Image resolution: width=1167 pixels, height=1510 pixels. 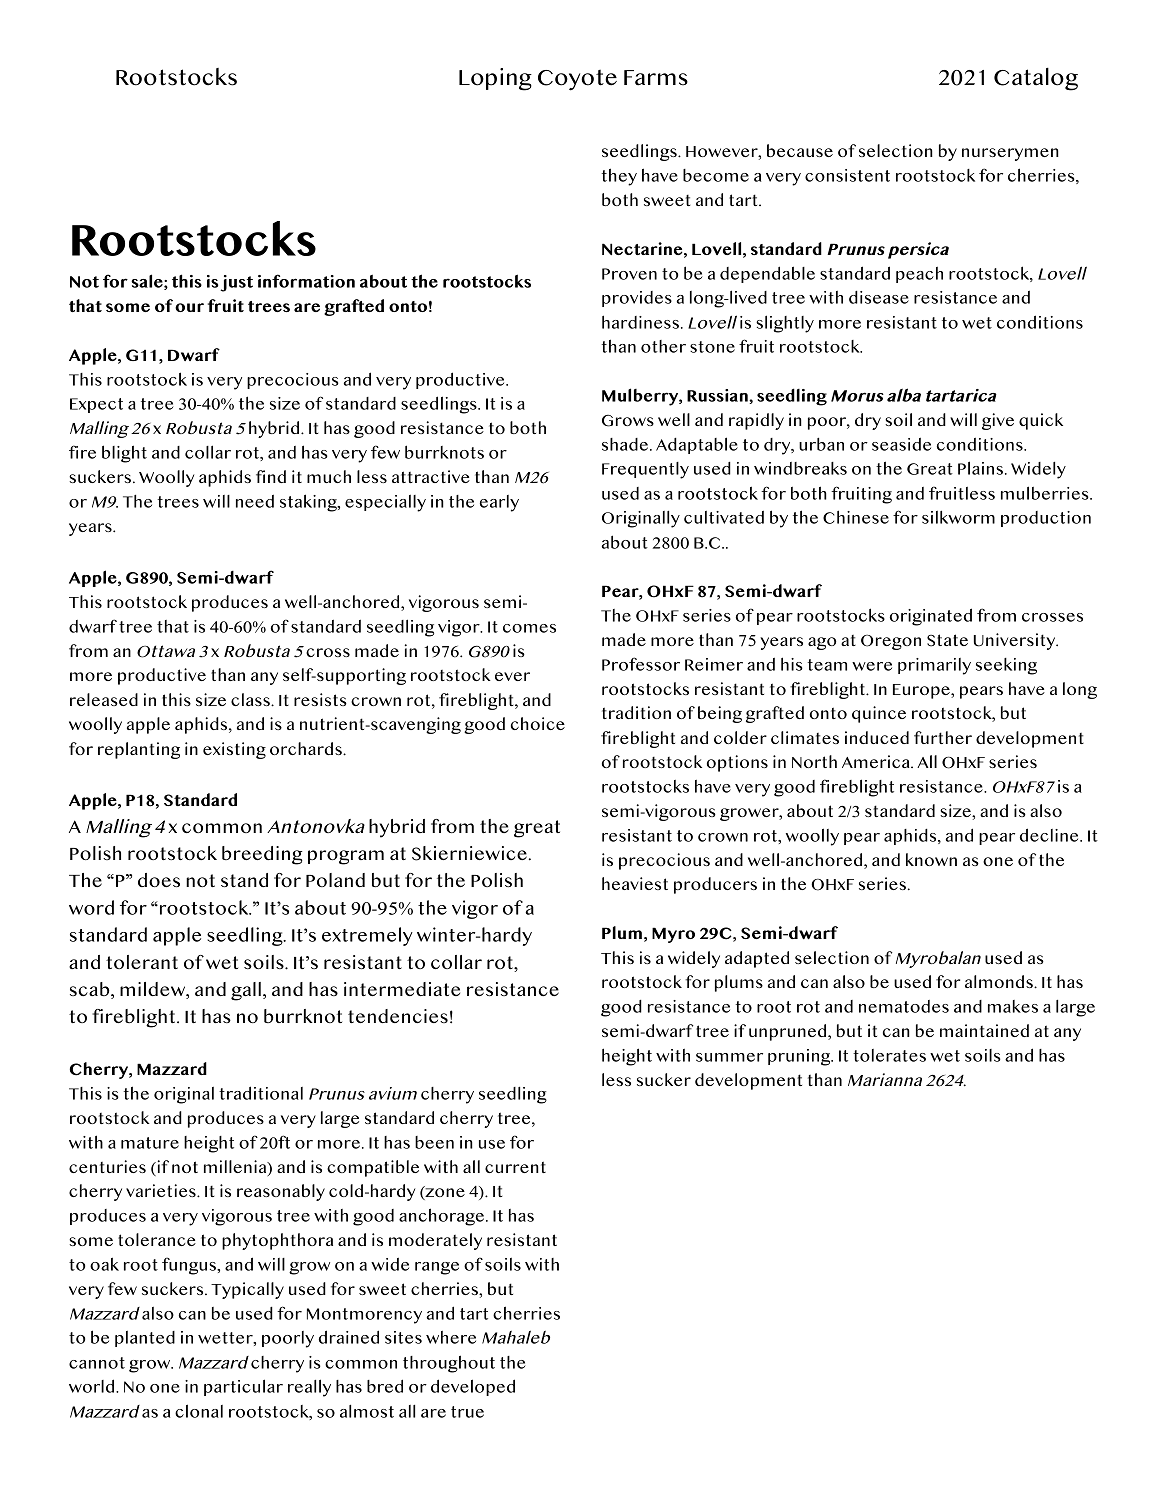 What do you see at coordinates (234, 750) in the screenshot?
I see `existing` at bounding box center [234, 750].
